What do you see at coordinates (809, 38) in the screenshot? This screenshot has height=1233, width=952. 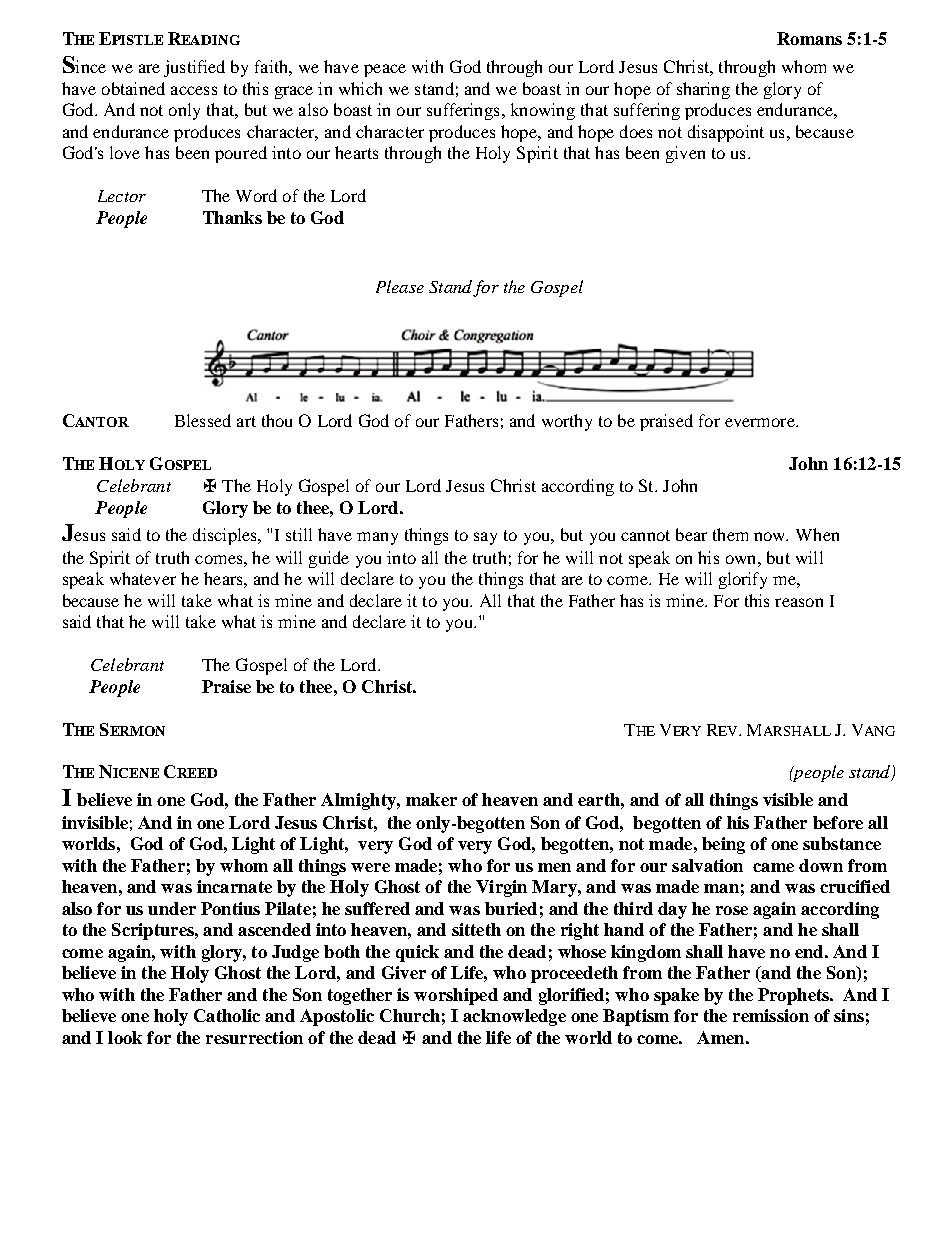 I see `Romans` at bounding box center [809, 38].
